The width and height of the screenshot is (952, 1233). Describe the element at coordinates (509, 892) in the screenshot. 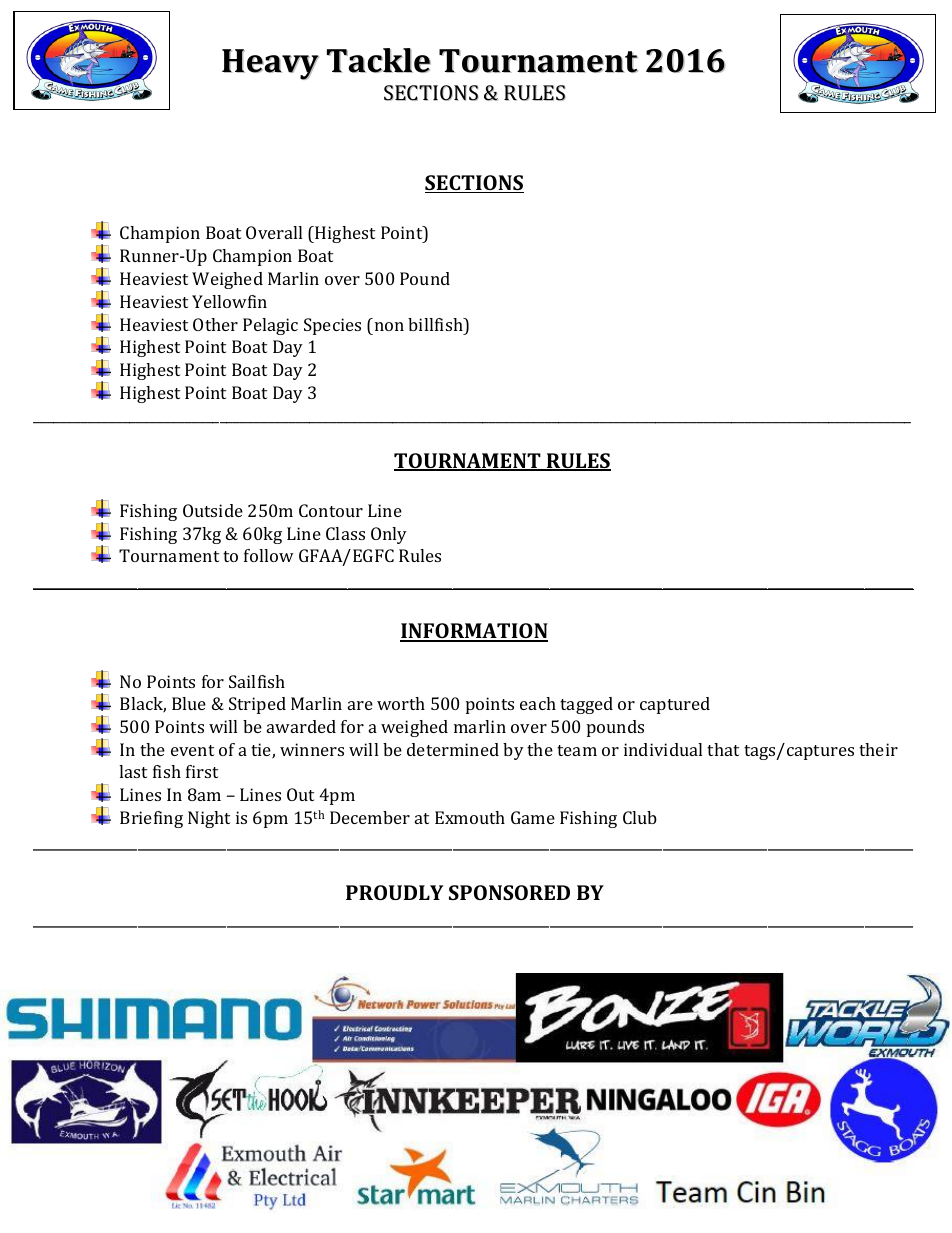

I see `SPONSORED` at that location.
